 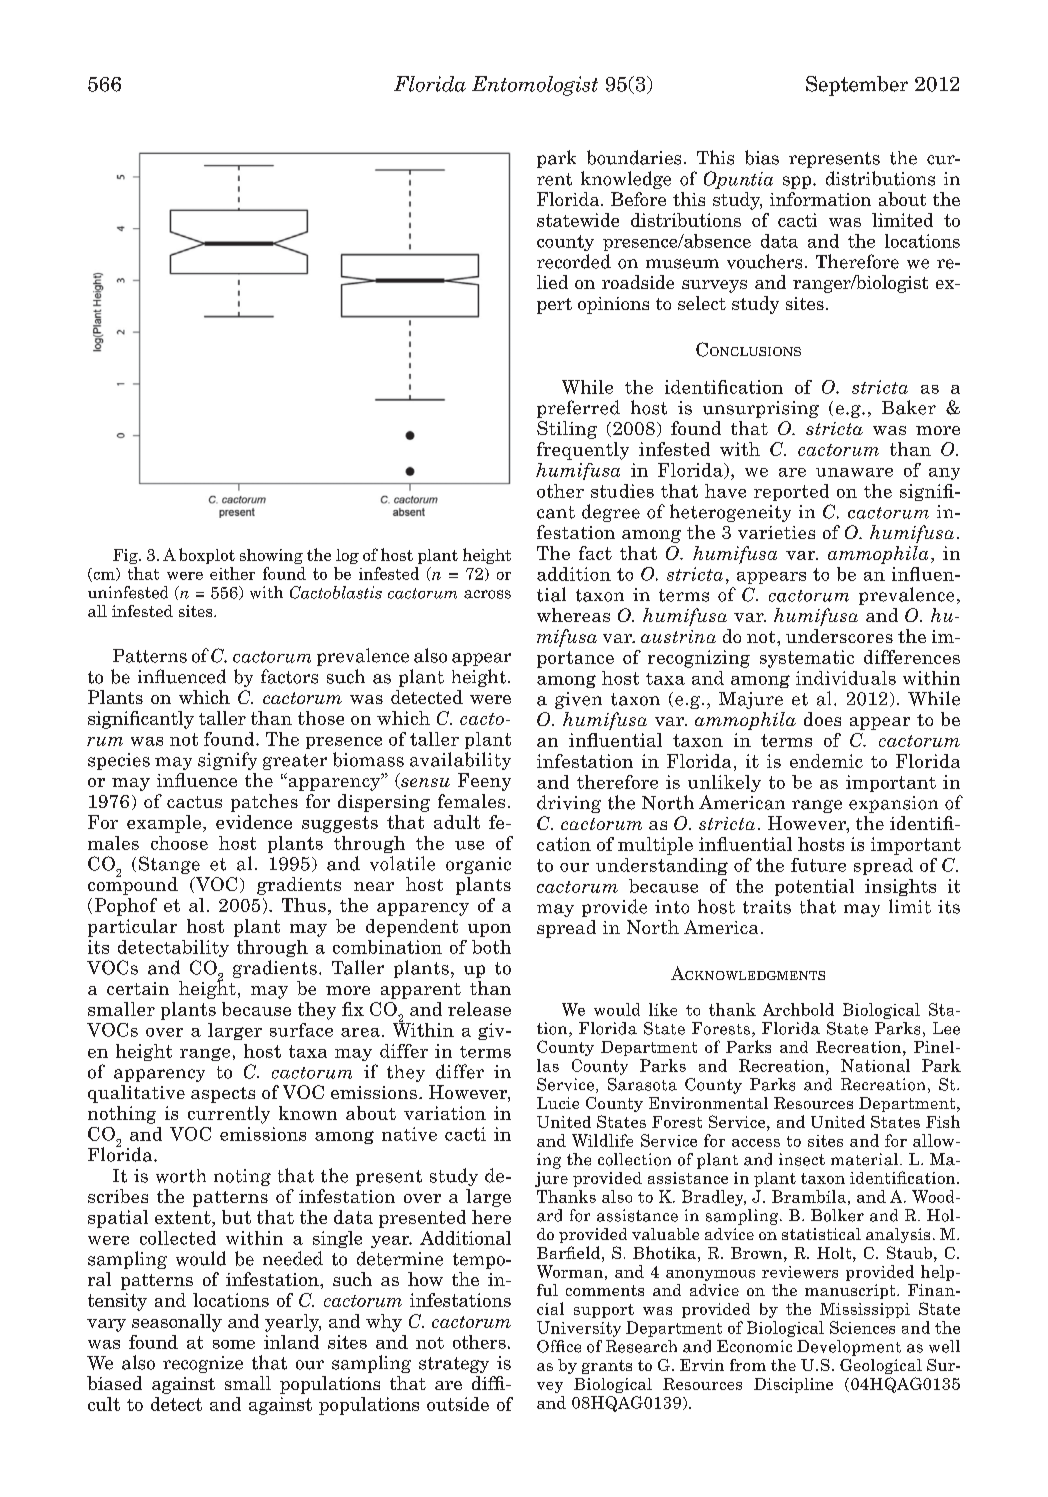 What do you see at coordinates (535, 86) in the page?
I see `Entomologist` at bounding box center [535, 86].
